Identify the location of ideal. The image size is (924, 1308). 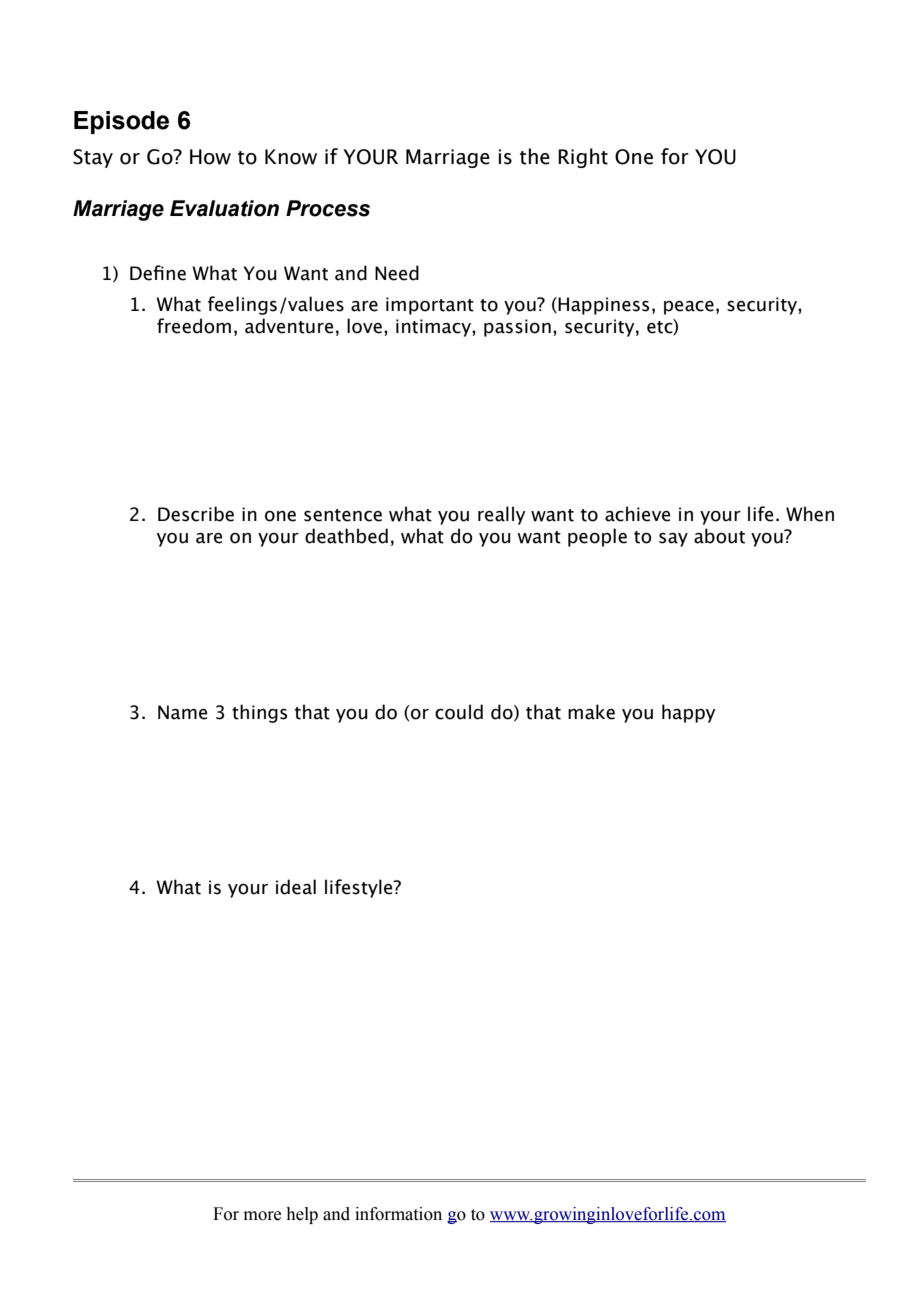
(296, 887).
